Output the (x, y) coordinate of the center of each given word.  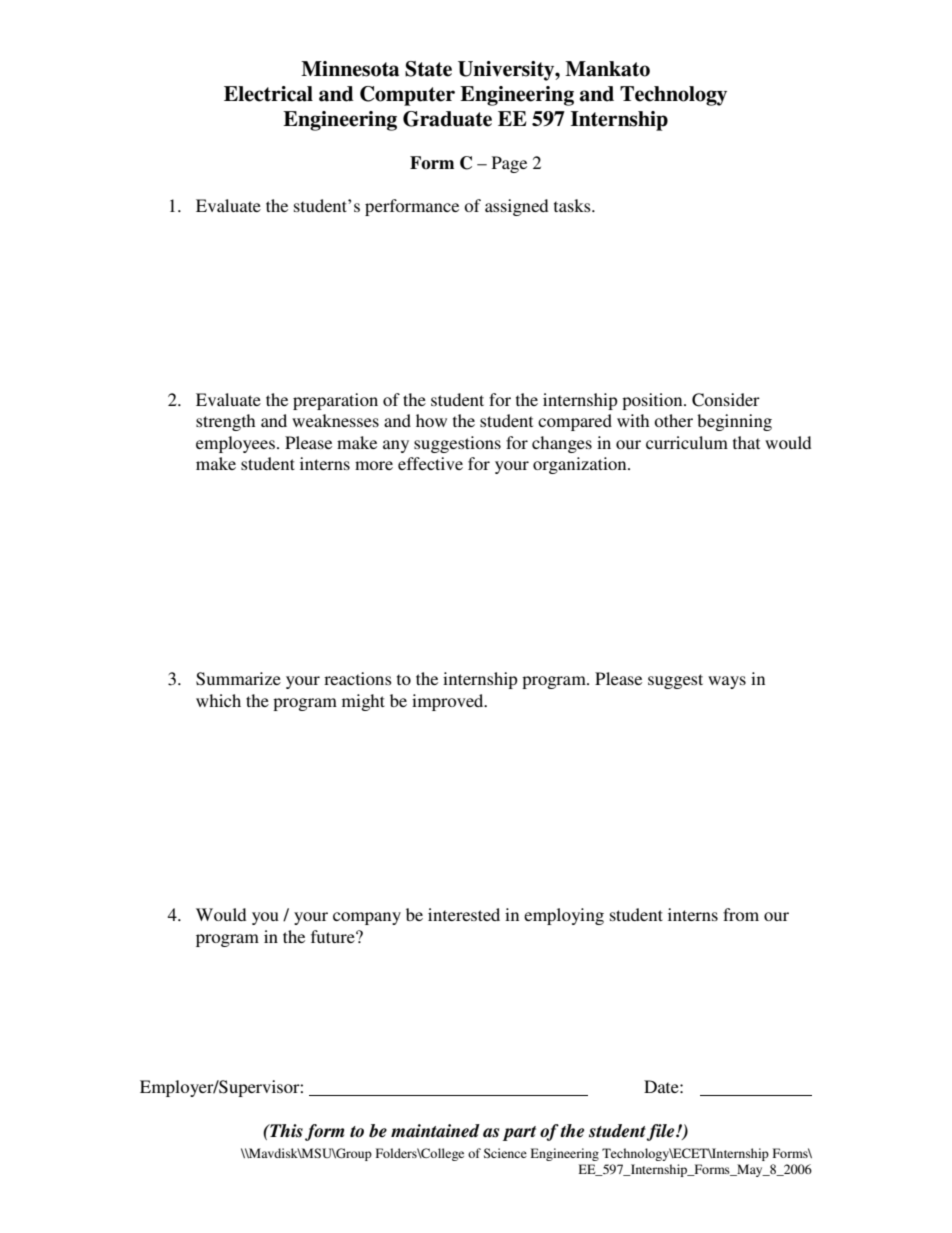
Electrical (268, 94)
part (519, 1133)
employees (235, 444)
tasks (573, 205)
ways (727, 682)
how (431, 420)
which (218, 700)
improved (449, 702)
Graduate (447, 119)
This (285, 1131)
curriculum (687, 442)
